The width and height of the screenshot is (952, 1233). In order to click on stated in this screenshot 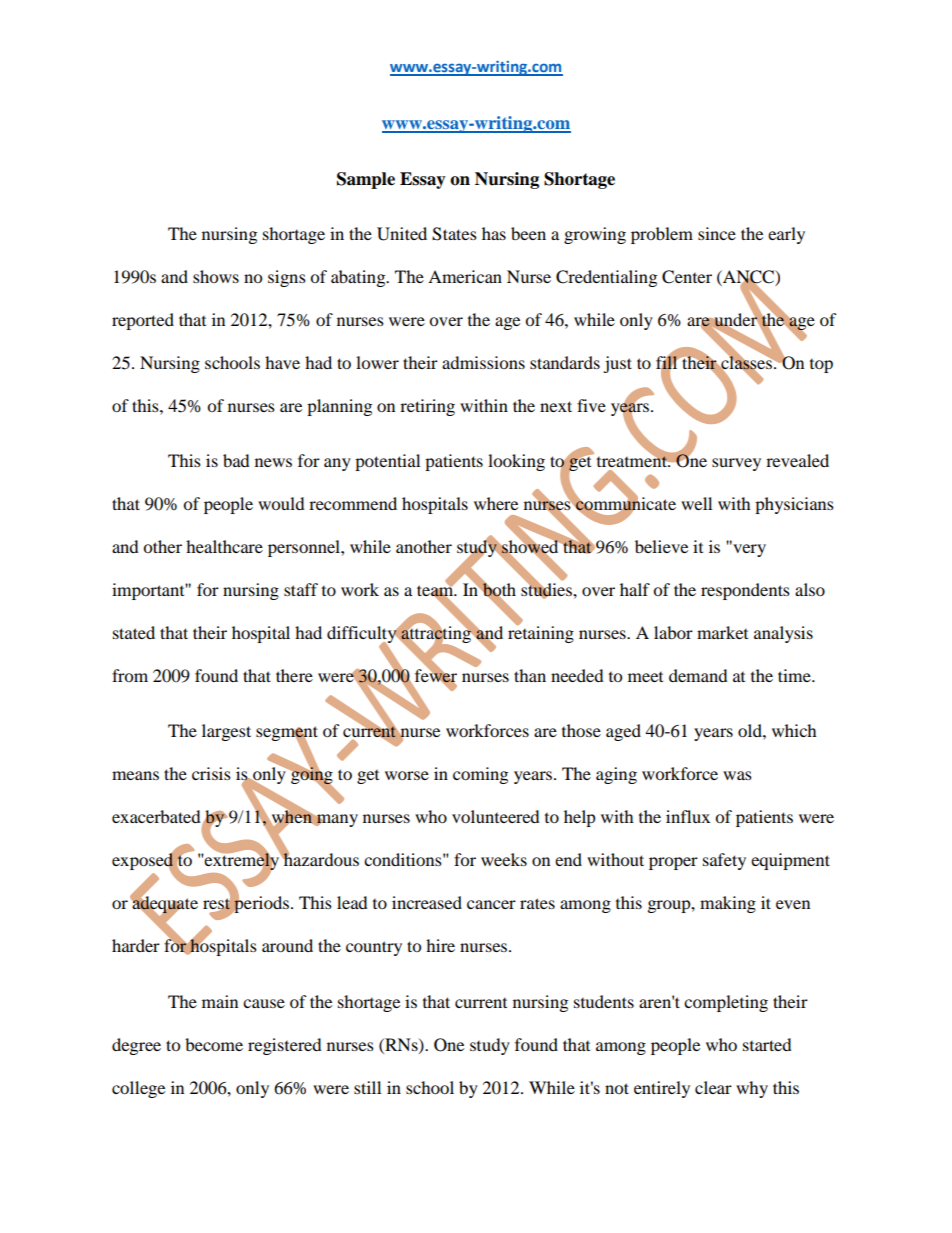, I will do `click(134, 632)`.
